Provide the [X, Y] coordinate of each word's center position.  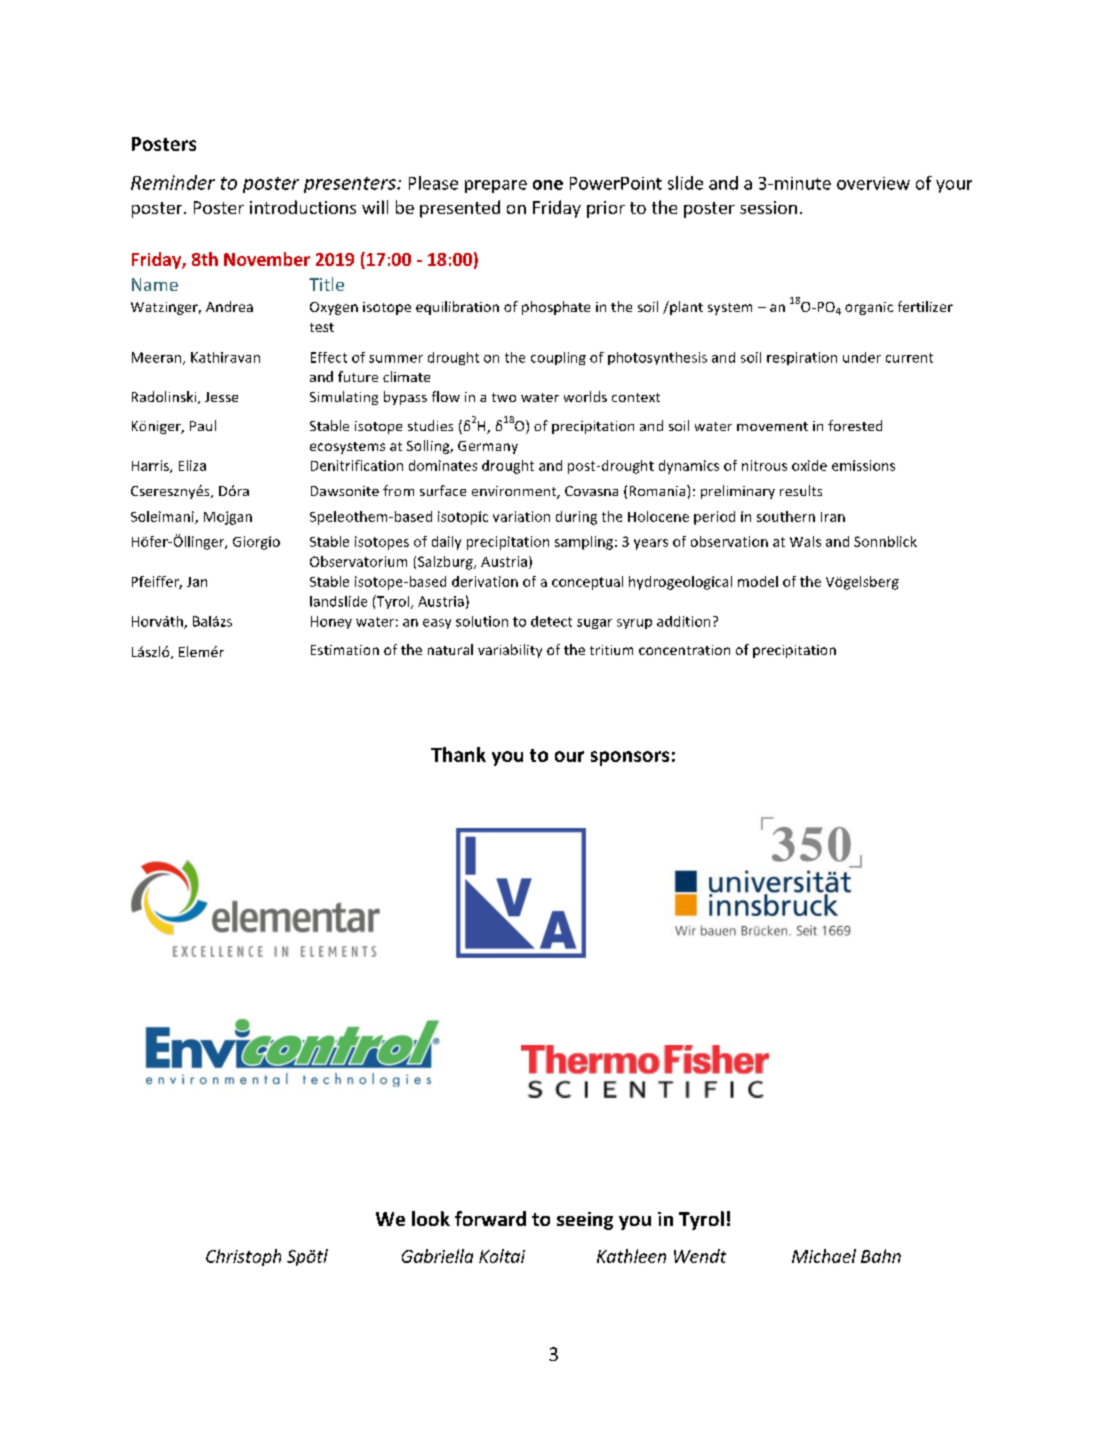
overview [873, 183]
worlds [585, 396]
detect [551, 621]
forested [855, 425]
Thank [458, 754]
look [431, 1218]
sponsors [630, 758]
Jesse [221, 397]
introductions [303, 207]
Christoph [243, 1257]
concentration [684, 650]
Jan [197, 582]
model [758, 581]
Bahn [881, 1256]
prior [606, 209]
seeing [585, 1221]
